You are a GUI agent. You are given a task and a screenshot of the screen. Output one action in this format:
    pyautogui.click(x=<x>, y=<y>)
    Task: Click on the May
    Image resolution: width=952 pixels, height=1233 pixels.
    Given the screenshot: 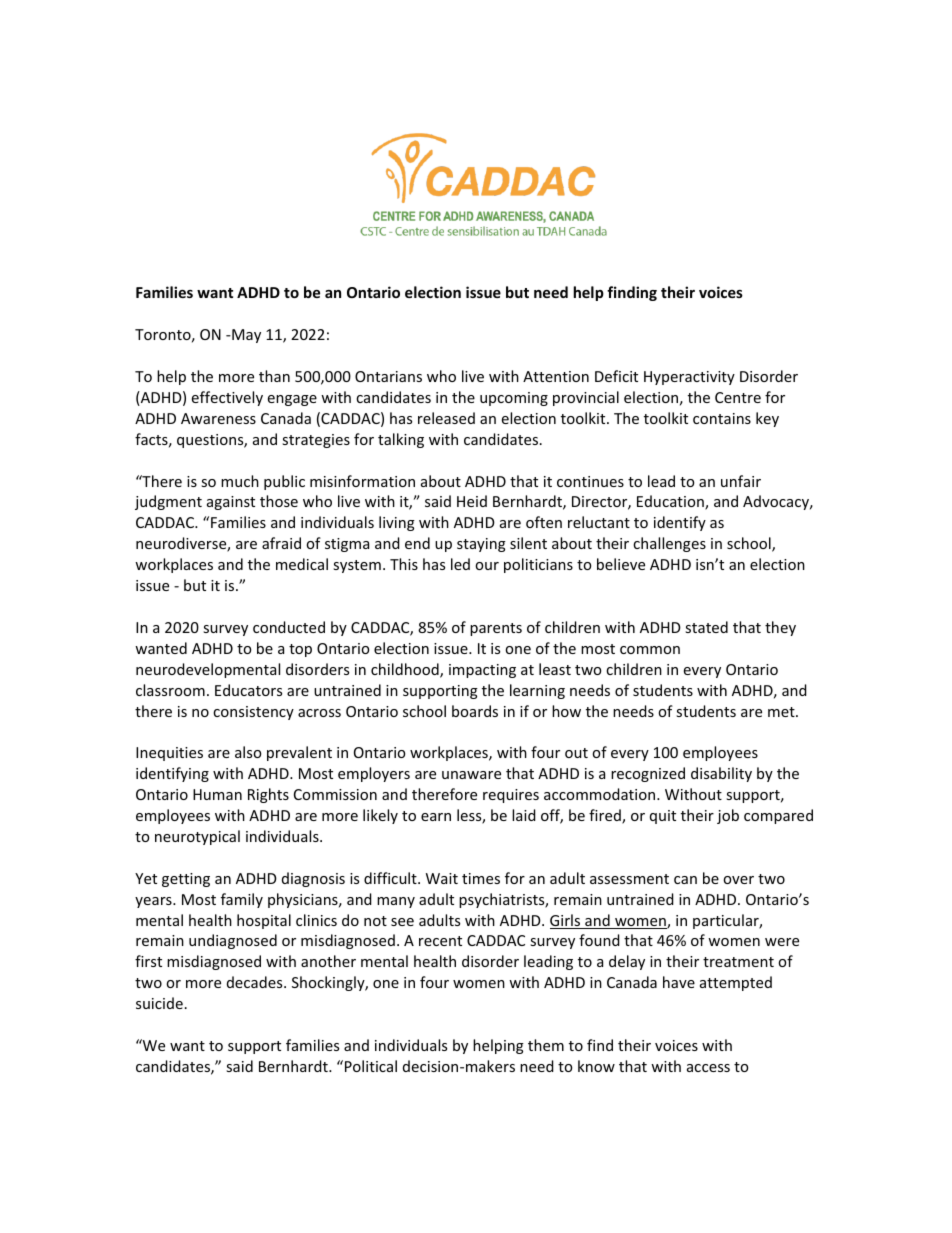 What is the action you would take?
    pyautogui.click(x=245, y=336)
